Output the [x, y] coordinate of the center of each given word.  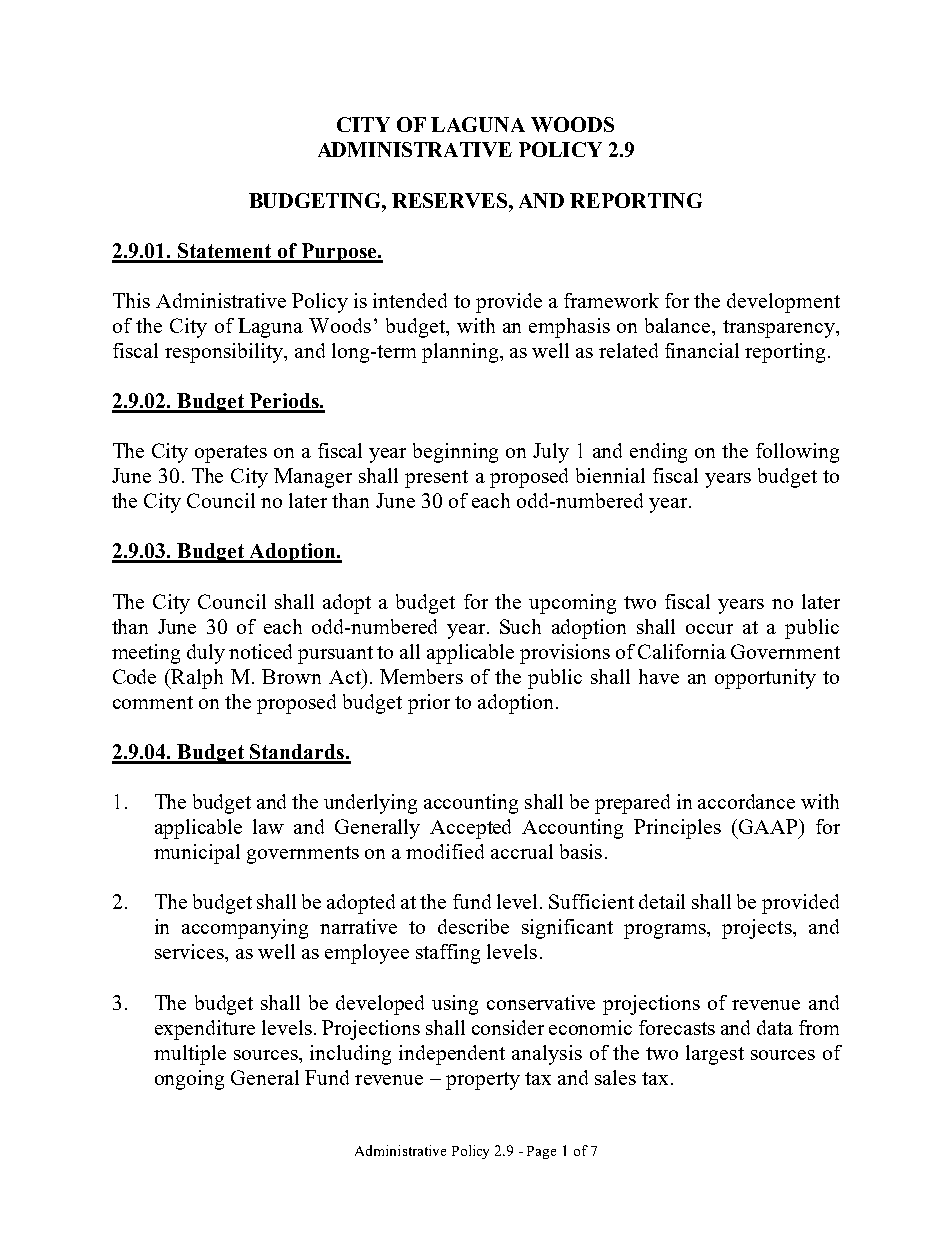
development [783, 303]
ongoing [189, 1080]
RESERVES [449, 200]
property [483, 1081]
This [131, 300]
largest [715, 1055]
